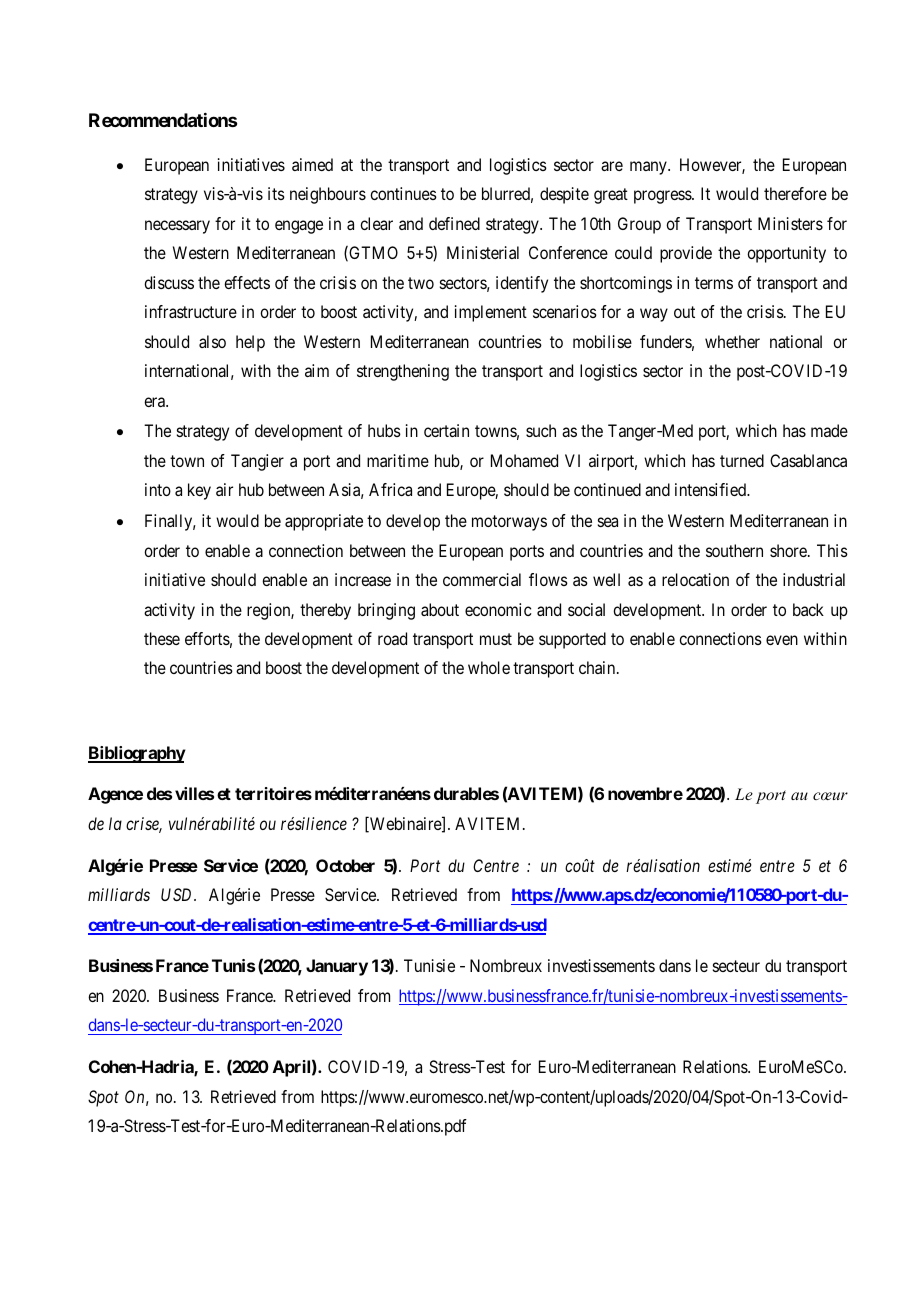 This document has width=924, height=1308. I want to click on southern, so click(734, 550).
